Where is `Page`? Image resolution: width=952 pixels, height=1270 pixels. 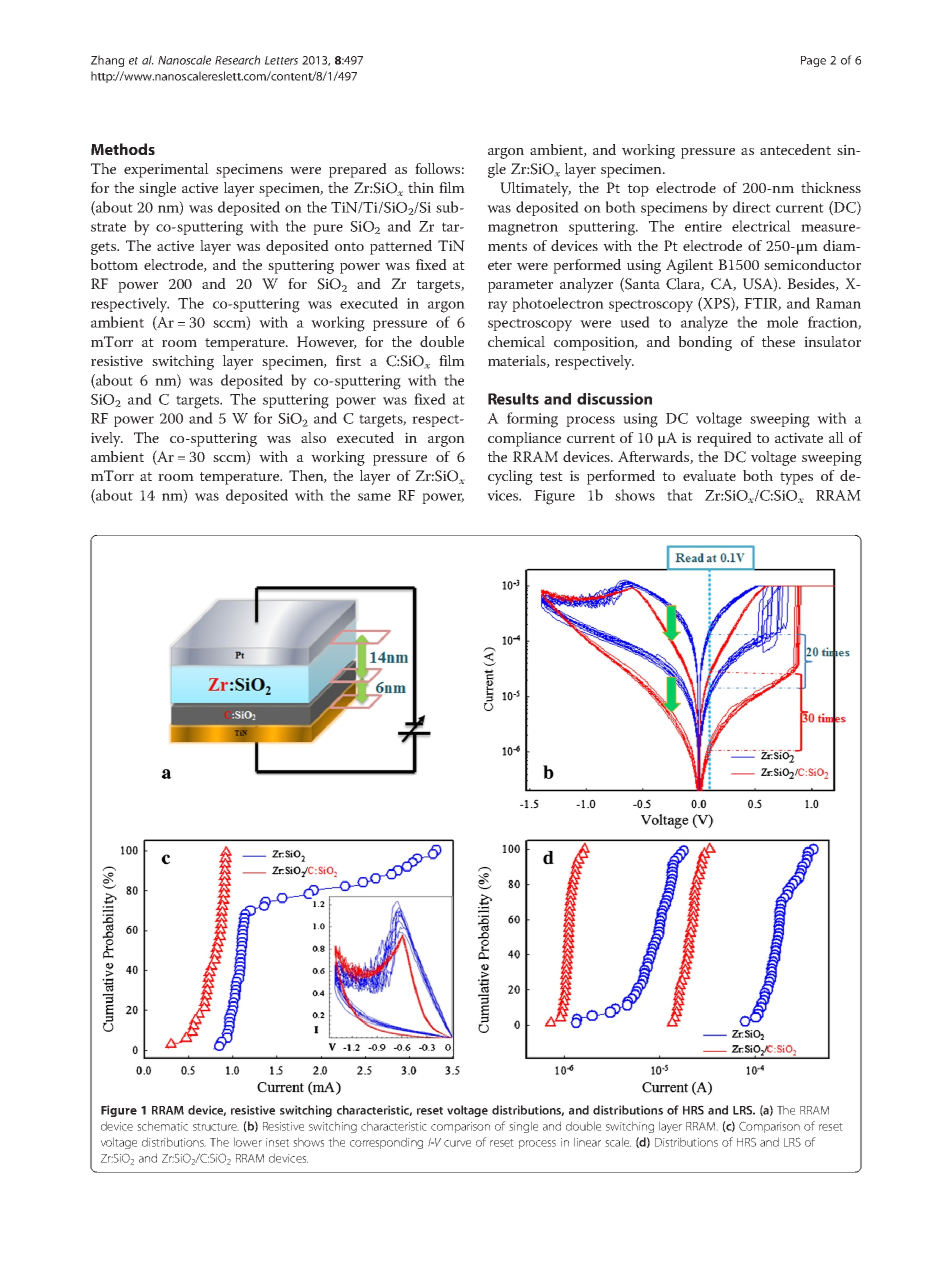
Page is located at coordinates (813, 61).
